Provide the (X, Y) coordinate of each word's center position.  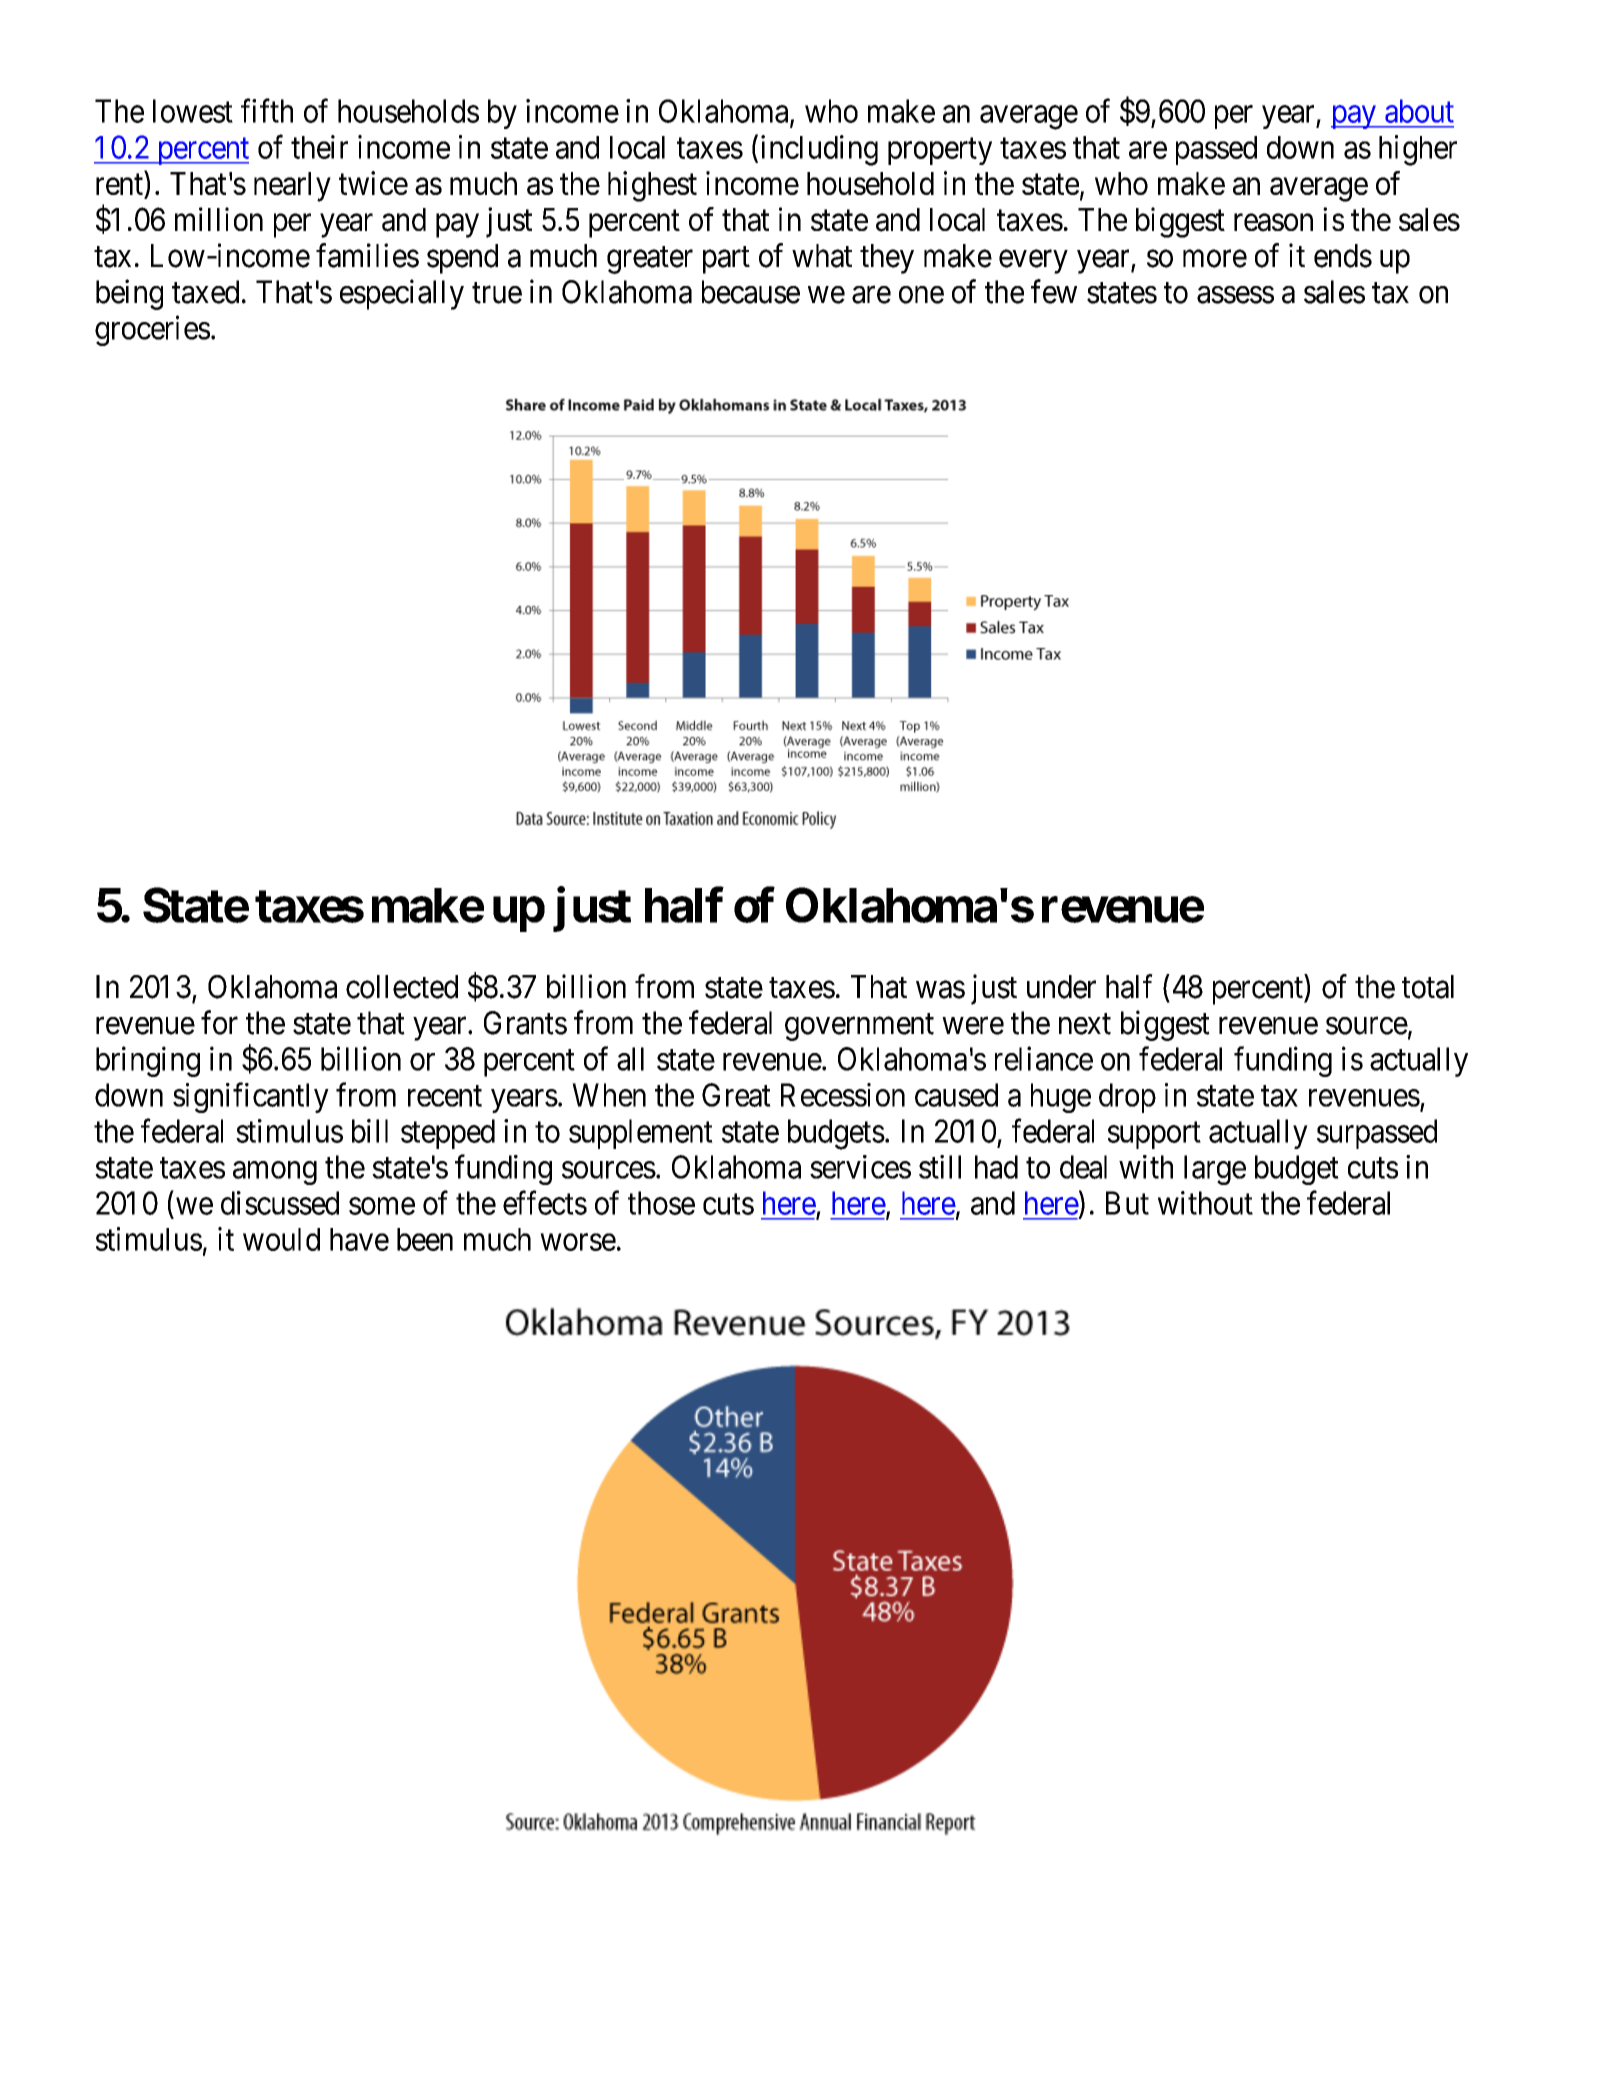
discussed (280, 1203)
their (319, 147)
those (661, 1203)
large (1215, 1170)
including (819, 150)
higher (1418, 150)
